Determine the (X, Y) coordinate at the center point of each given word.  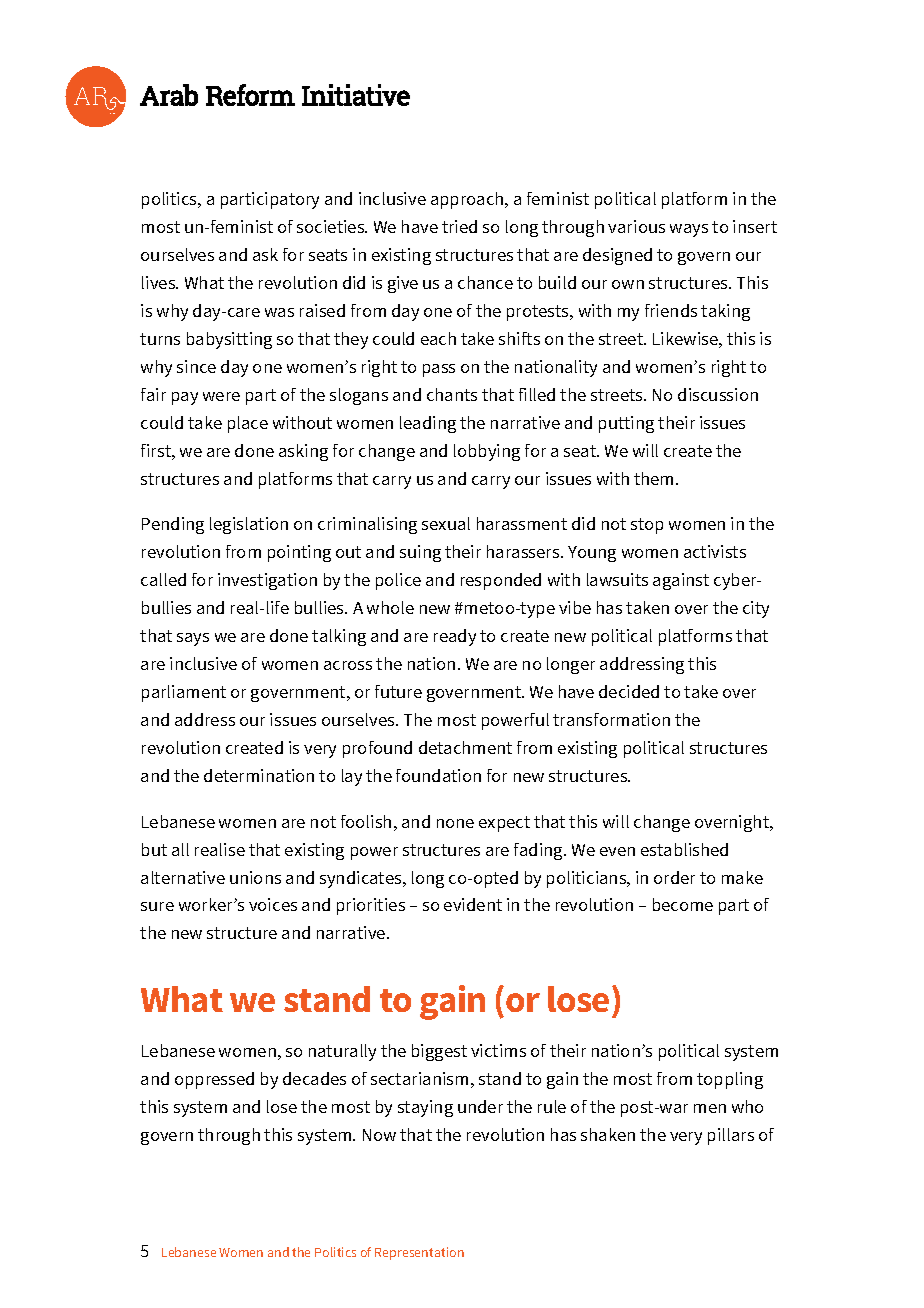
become (683, 904)
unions (255, 877)
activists (715, 551)
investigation (267, 581)
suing (420, 553)
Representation (419, 1253)
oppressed (214, 1080)
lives (160, 282)
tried (459, 226)
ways (689, 230)
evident (473, 904)
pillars (731, 1136)
